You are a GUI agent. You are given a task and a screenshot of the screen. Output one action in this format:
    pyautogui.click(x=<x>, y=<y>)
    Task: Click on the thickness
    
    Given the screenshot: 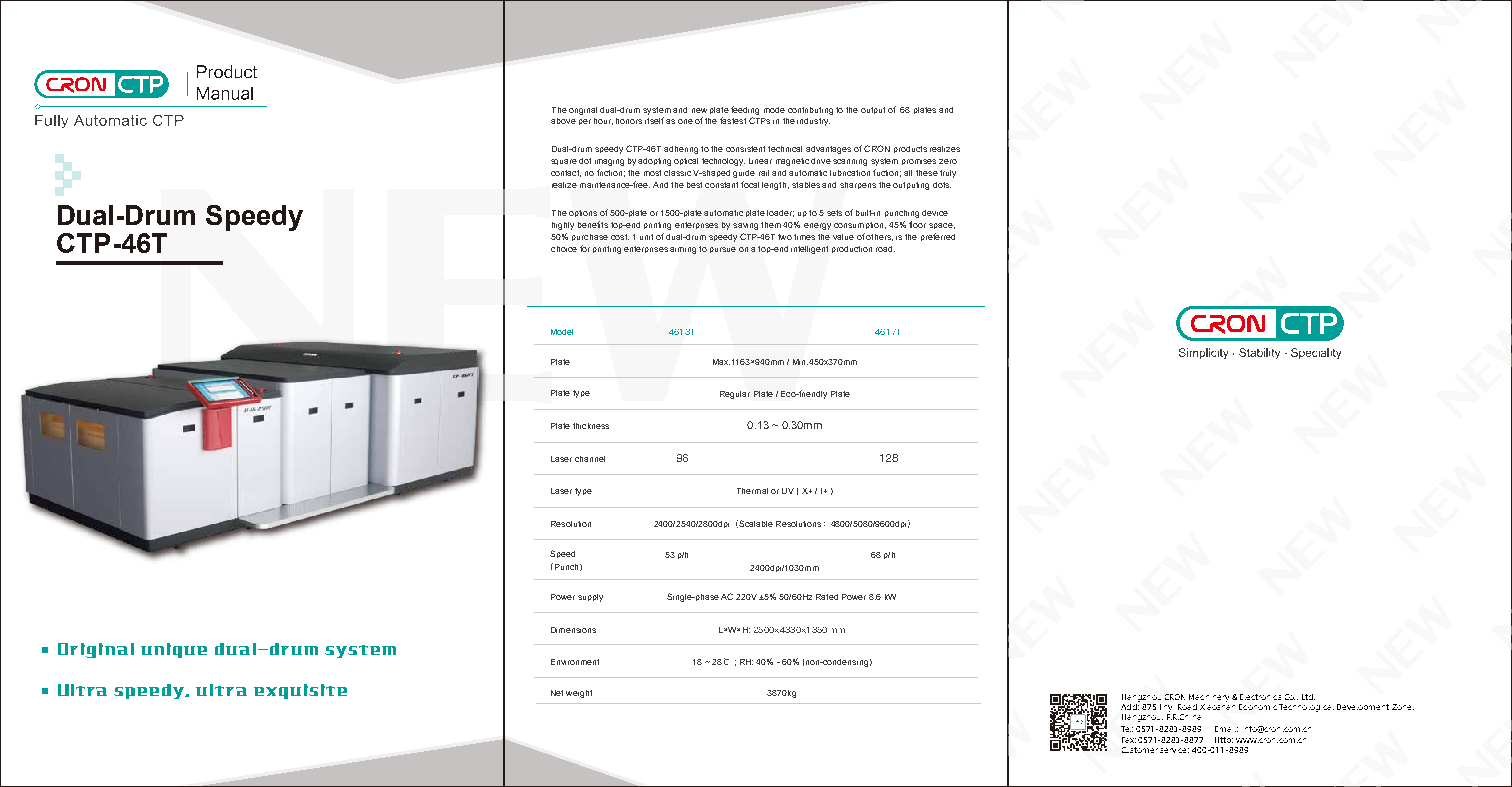 What is the action you would take?
    pyautogui.click(x=591, y=426)
